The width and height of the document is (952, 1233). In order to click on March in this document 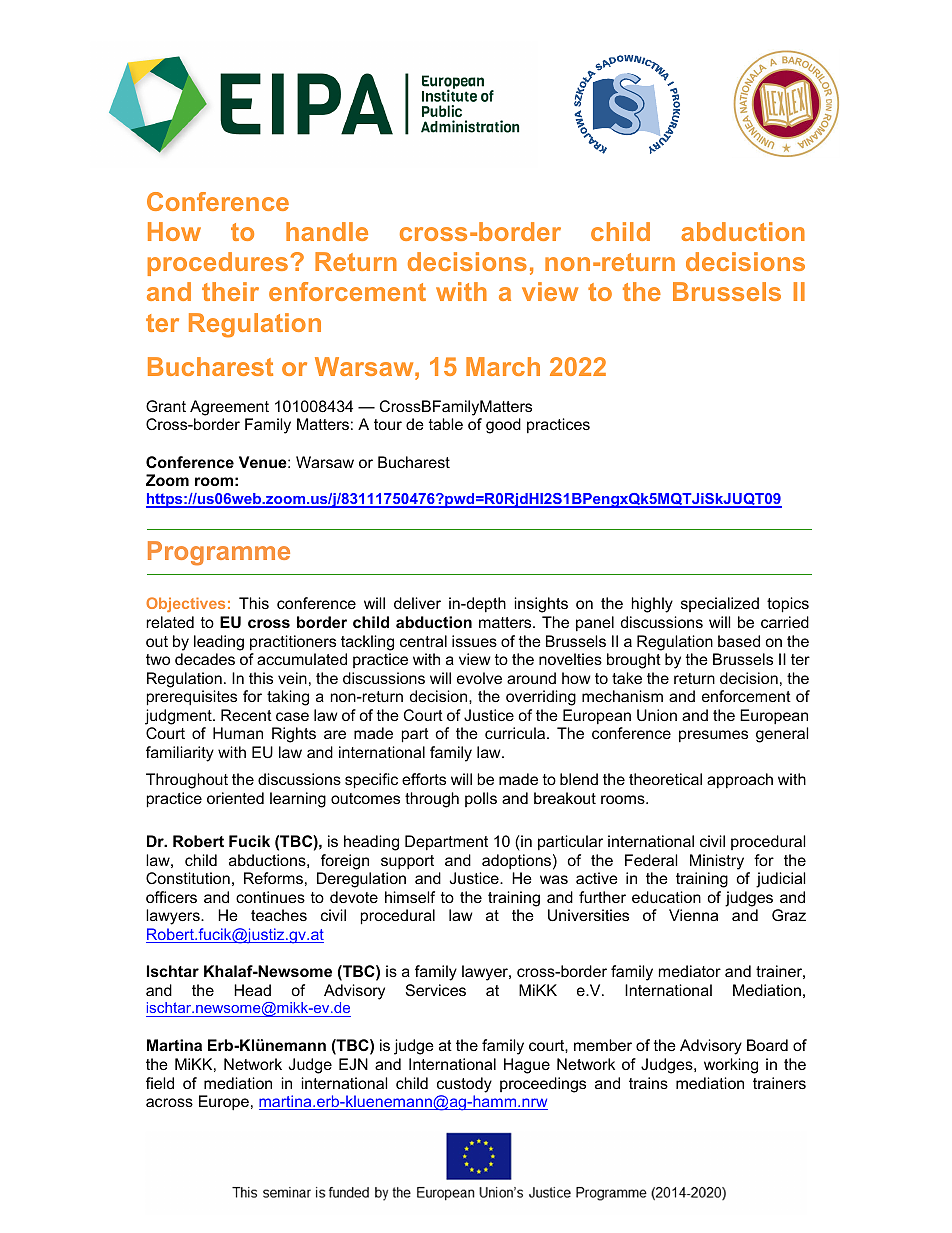, I will do `click(503, 366)`.
